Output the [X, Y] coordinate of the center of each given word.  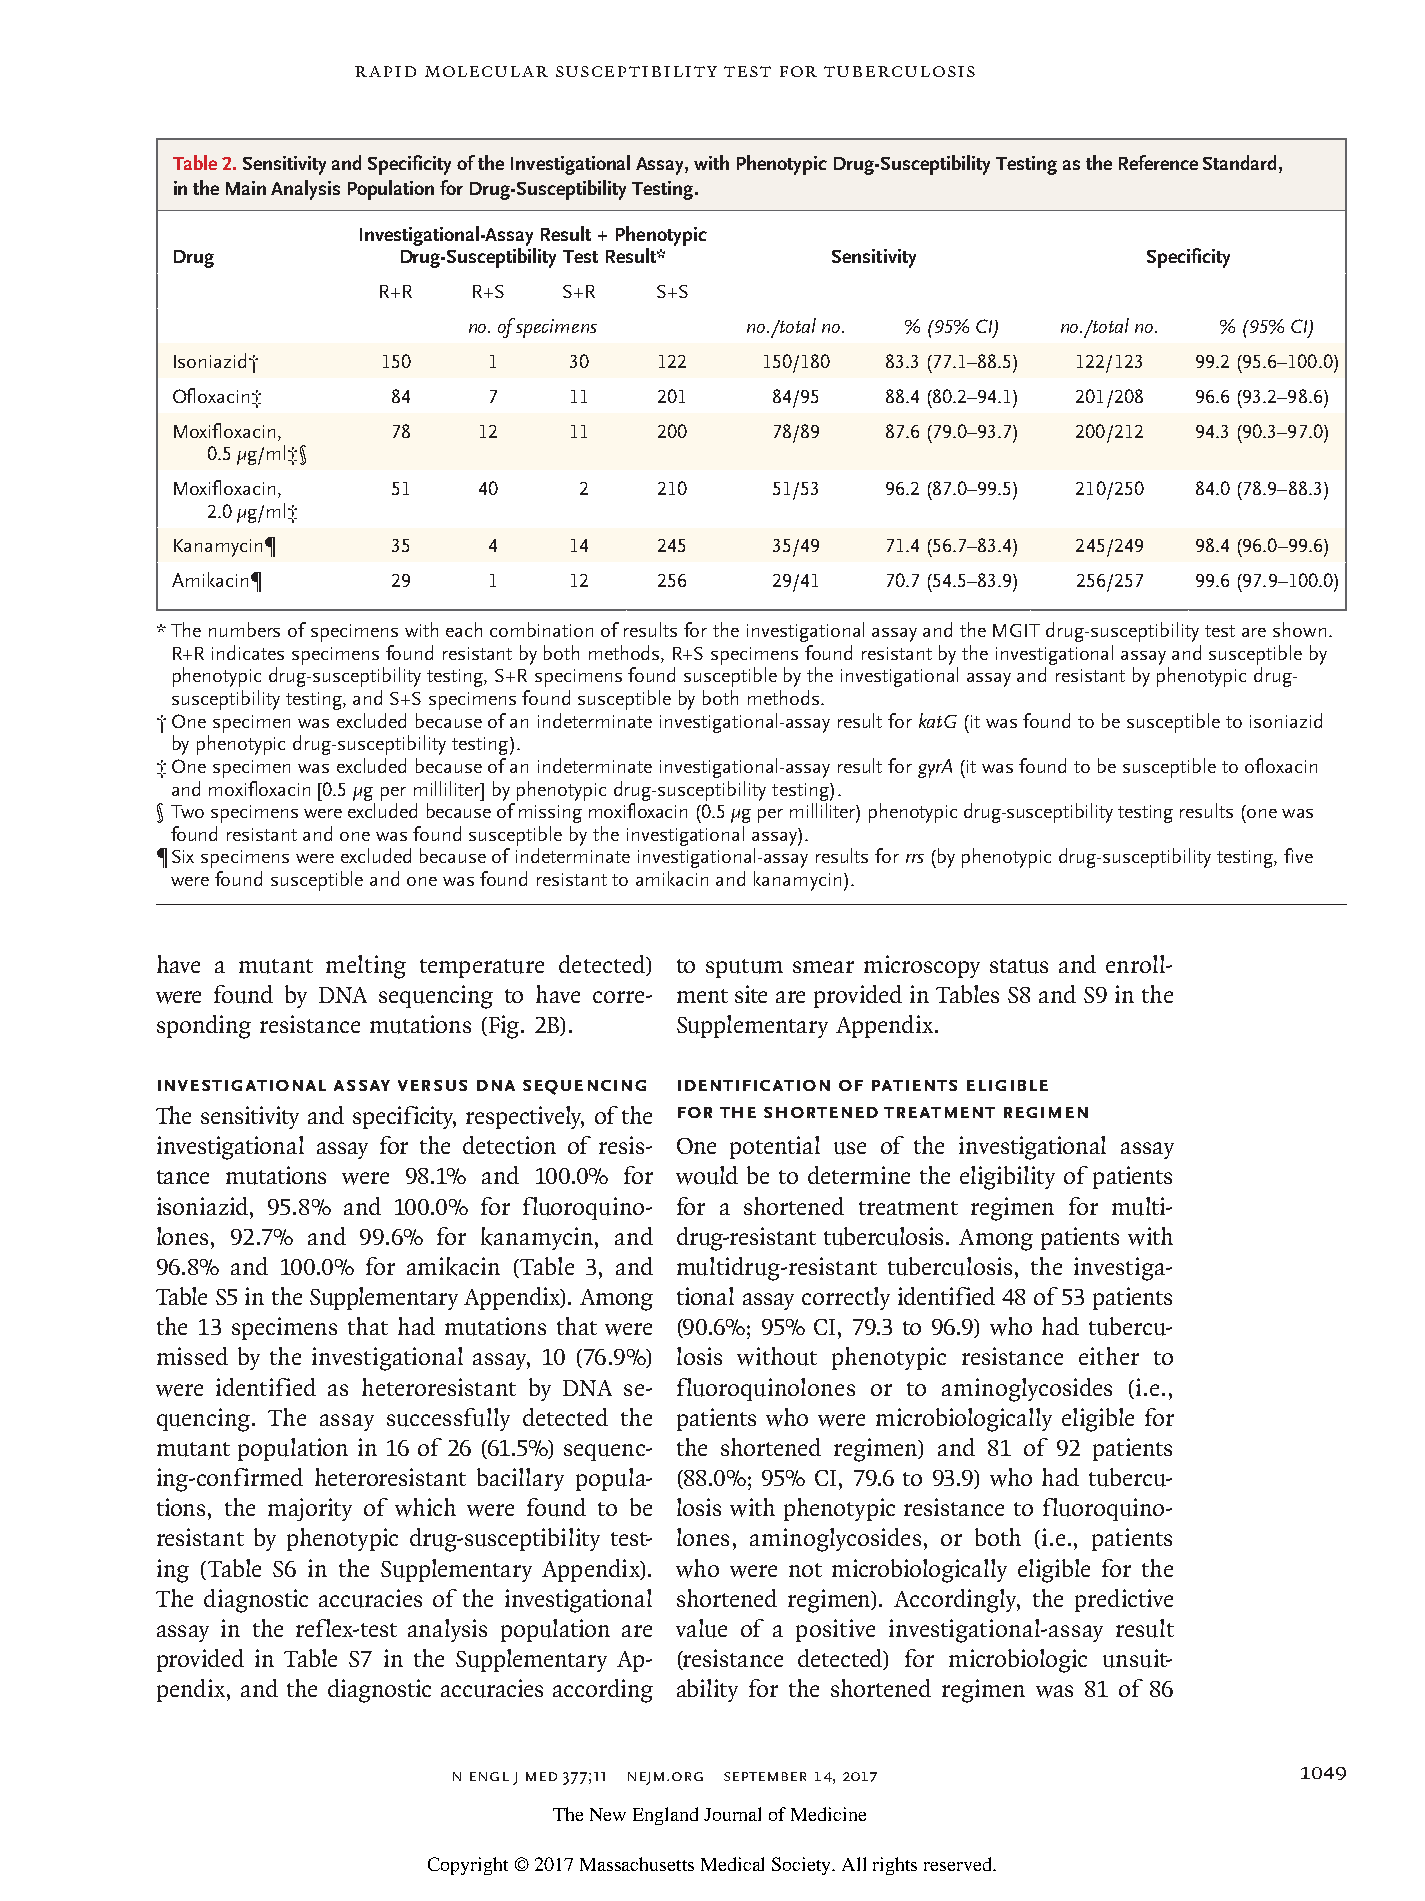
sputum [744, 968]
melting [366, 967]
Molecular [486, 71]
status [1019, 966]
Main [246, 188]
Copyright [468, 1866]
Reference [1158, 162]
